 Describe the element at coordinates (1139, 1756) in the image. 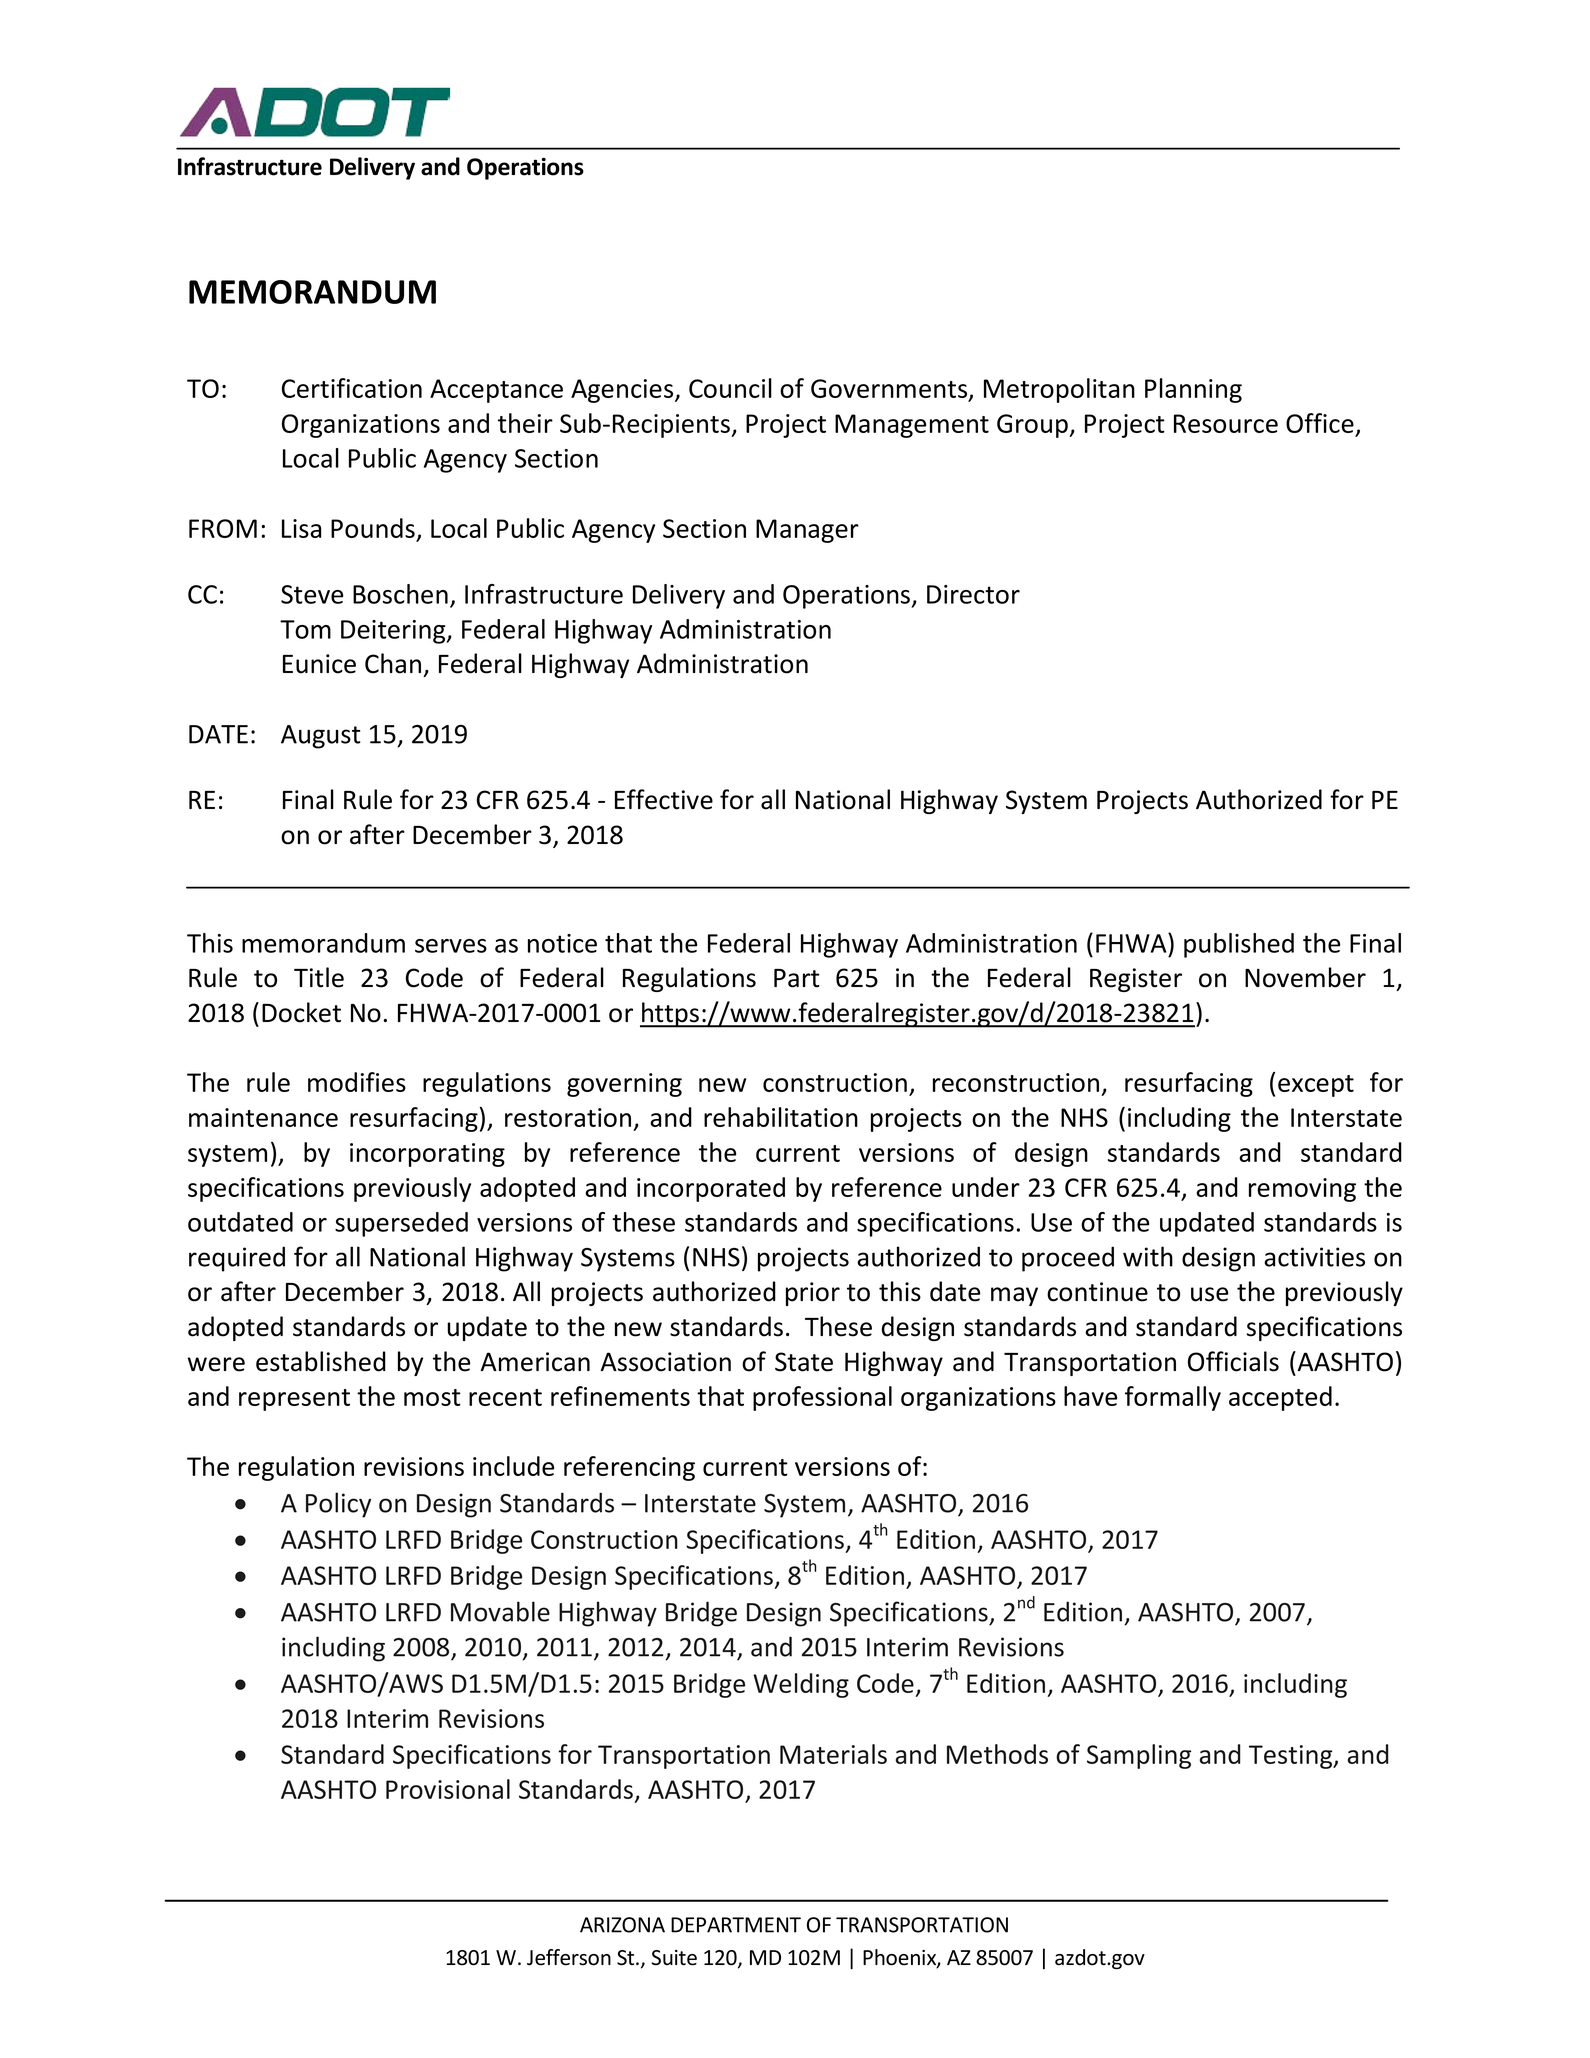

I see `Sampling` at that location.
